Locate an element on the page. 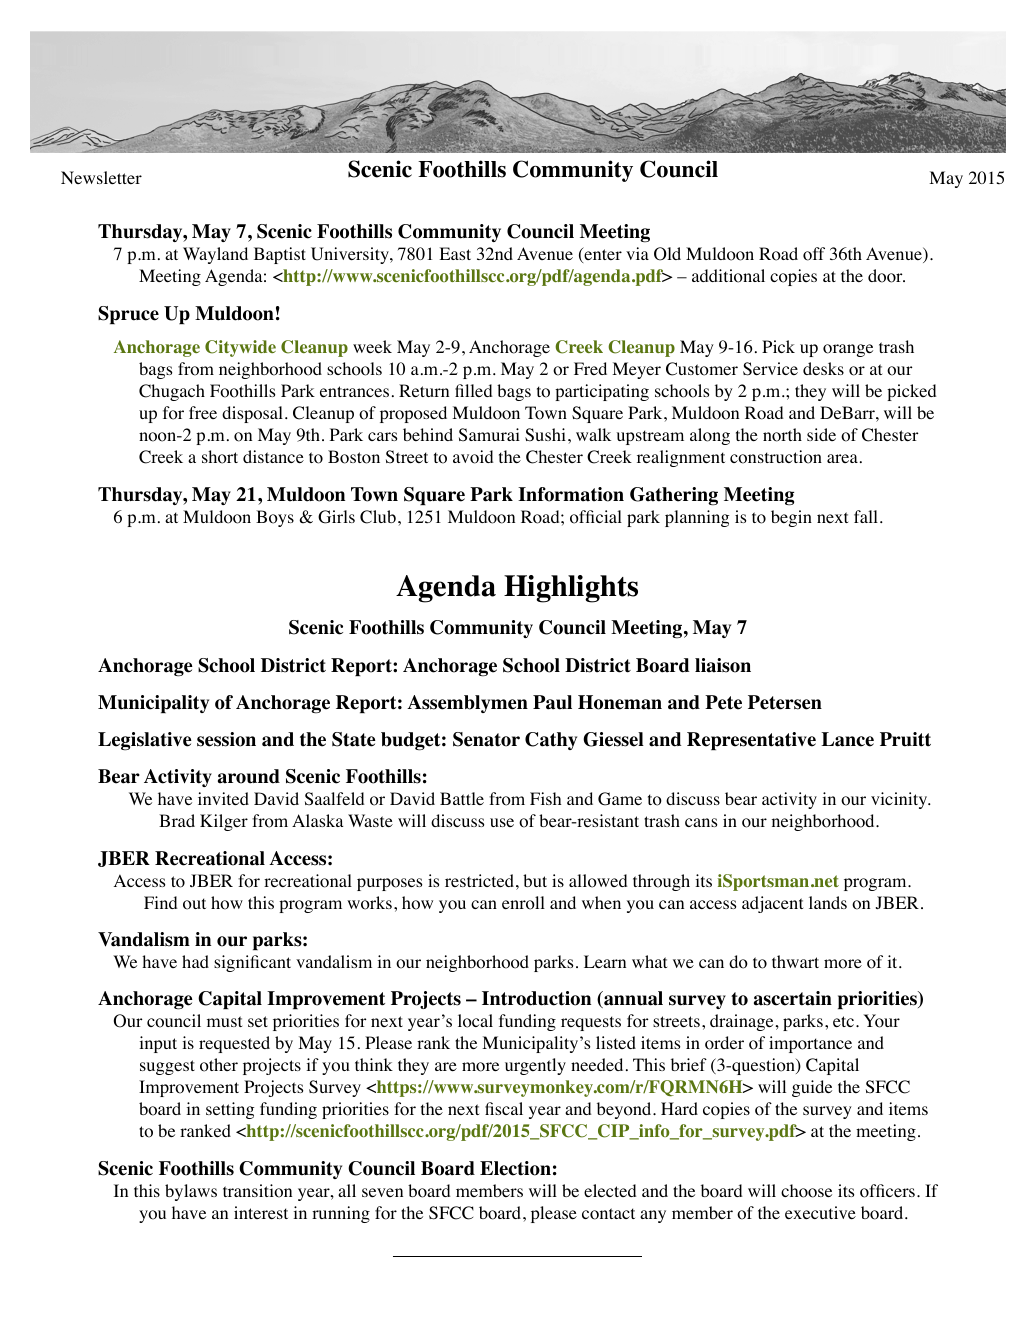 This image has height=1341, width=1036. Sushi is located at coordinates (545, 435).
